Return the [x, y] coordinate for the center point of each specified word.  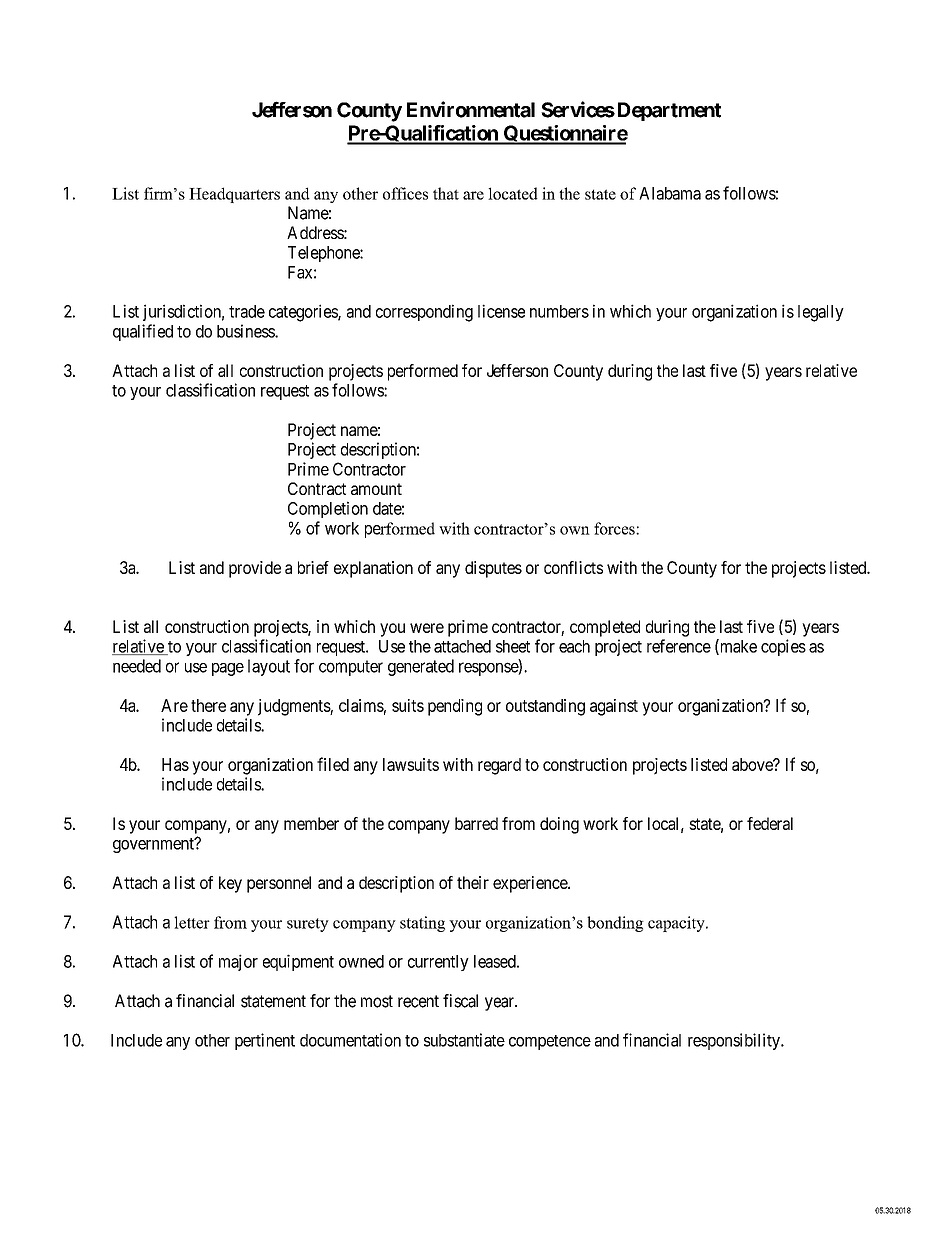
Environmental [471, 109]
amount [376, 489]
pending [455, 707]
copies [783, 647]
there [208, 705]
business [246, 331]
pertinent [265, 1041]
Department [667, 111]
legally [821, 313]
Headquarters [234, 195]
